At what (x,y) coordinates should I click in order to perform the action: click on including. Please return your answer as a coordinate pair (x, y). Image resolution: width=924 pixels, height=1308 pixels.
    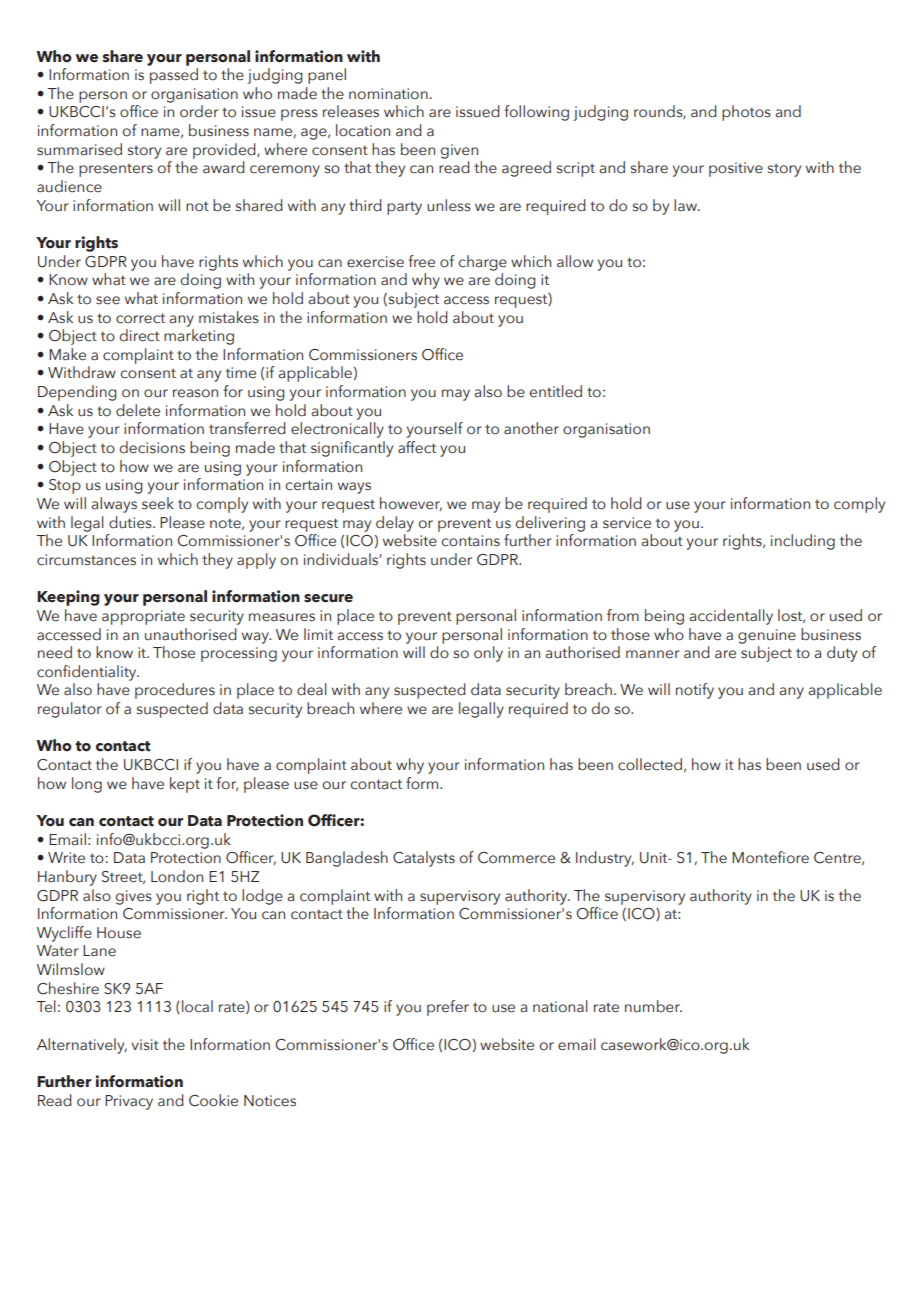
    Looking at the image, I should click on (803, 542).
